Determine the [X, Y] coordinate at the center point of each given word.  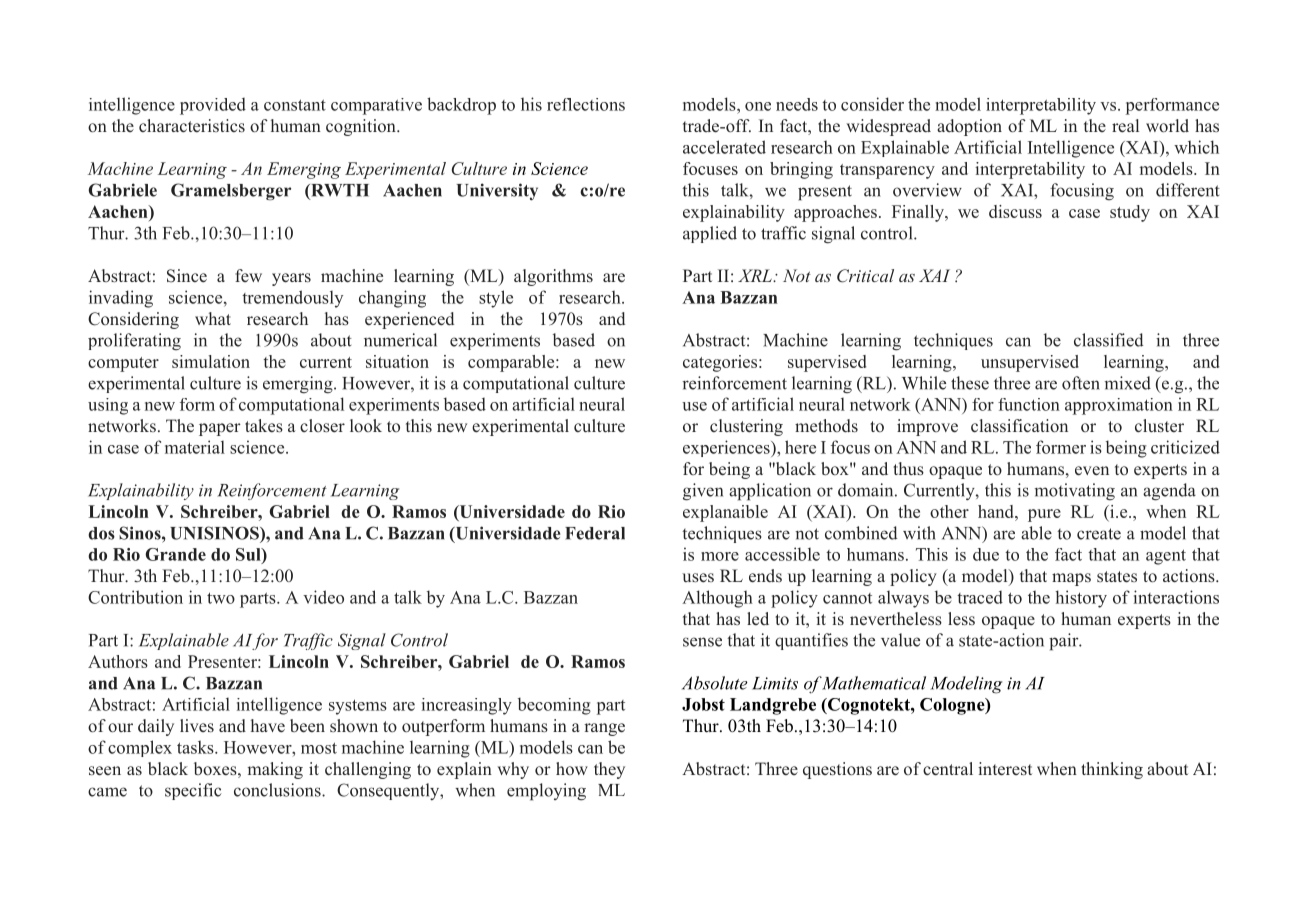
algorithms [553, 277]
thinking [1112, 770]
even [1092, 471]
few [248, 275]
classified [1109, 340]
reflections [586, 104]
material [195, 447]
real [1125, 126]
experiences [727, 448]
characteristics [192, 126]
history [1081, 599]
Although [717, 599]
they [609, 770]
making [275, 770]
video [323, 597]
